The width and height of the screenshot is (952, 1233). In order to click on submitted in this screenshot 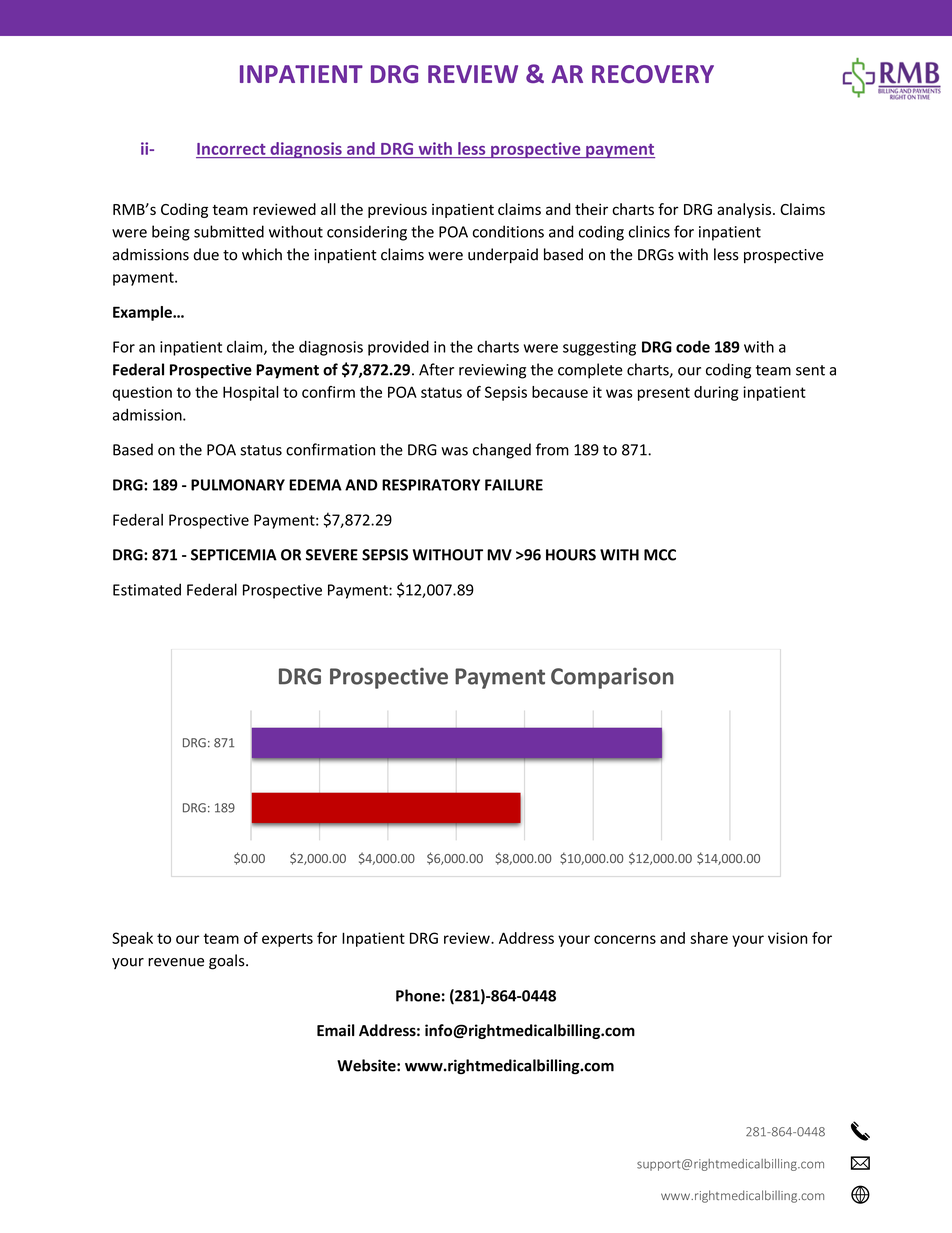, I will do `click(229, 231)`.
